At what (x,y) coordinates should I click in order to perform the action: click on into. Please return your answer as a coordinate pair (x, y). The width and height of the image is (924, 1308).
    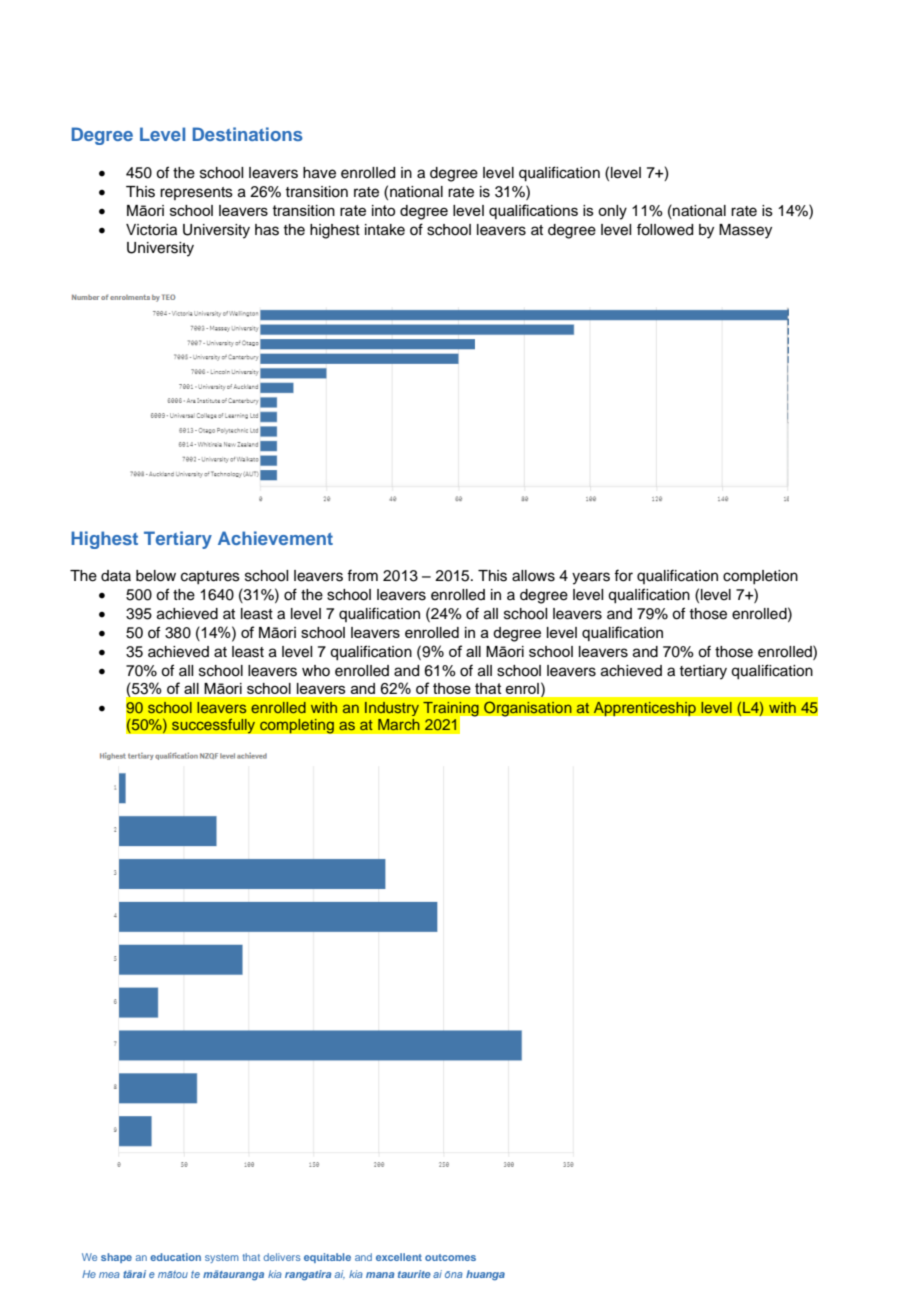
    Looking at the image, I should click on (383, 210).
